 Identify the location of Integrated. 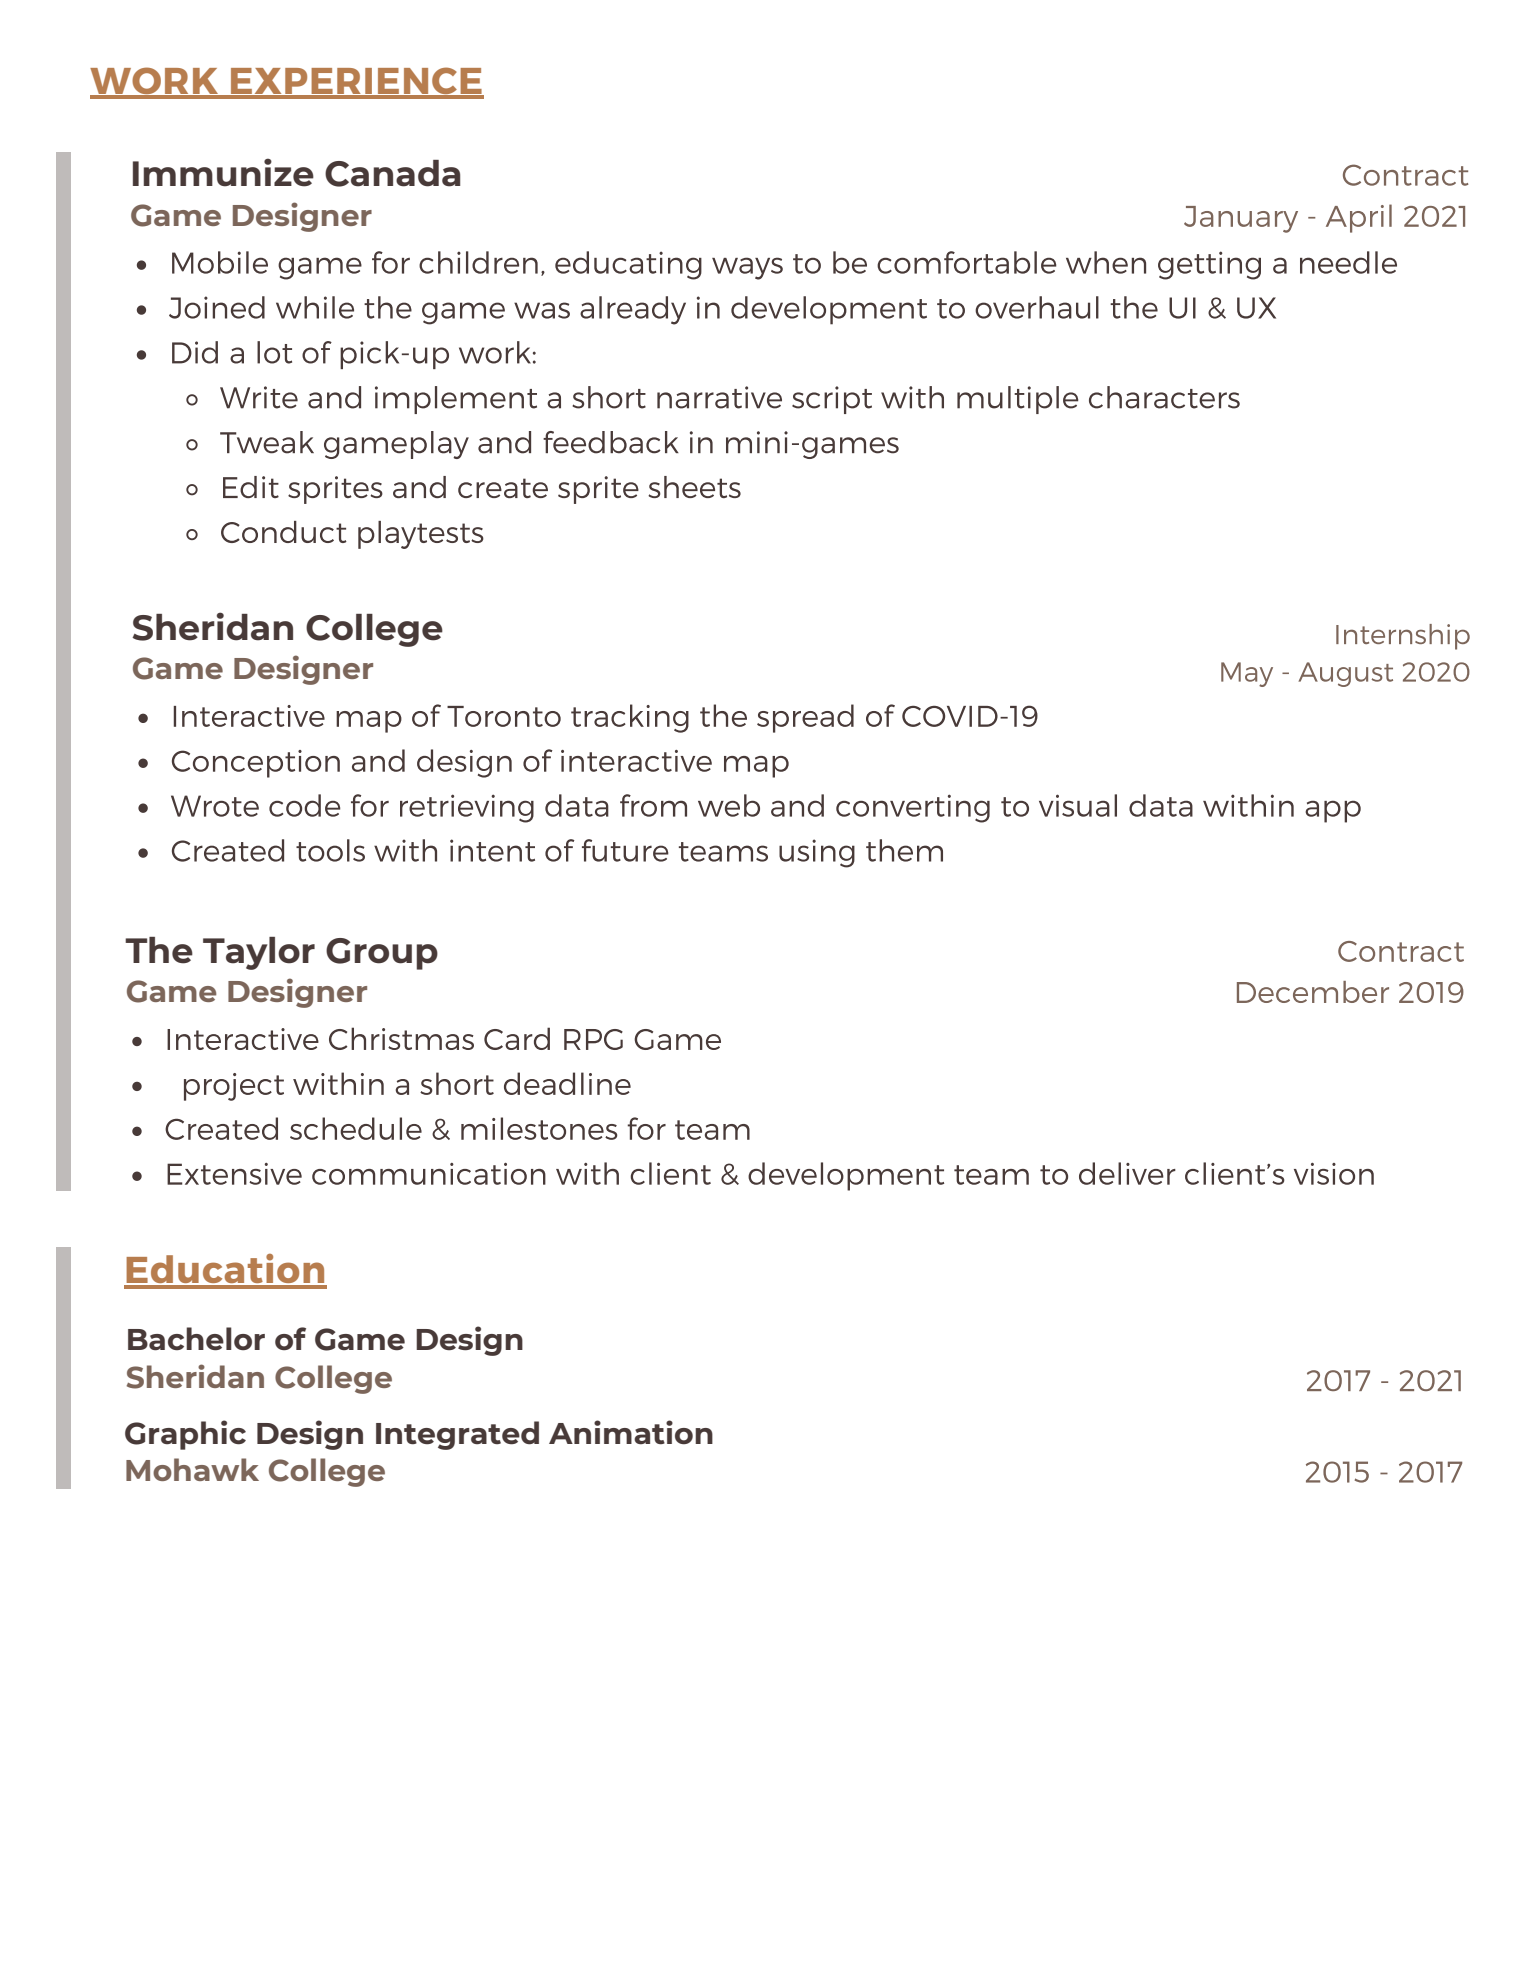
(457, 1435).
